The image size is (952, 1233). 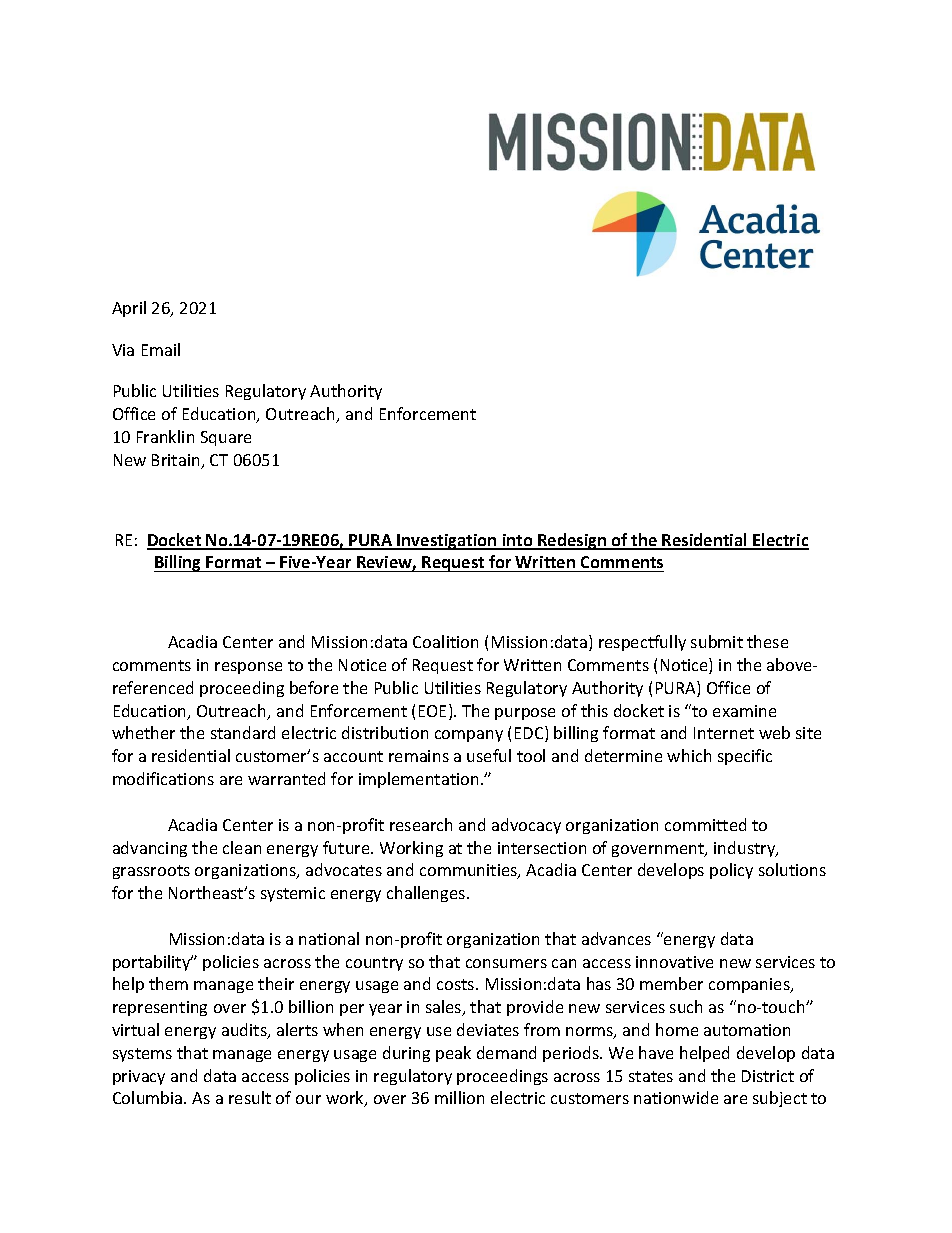 What do you see at coordinates (243, 732) in the screenshot?
I see `standard` at bounding box center [243, 732].
